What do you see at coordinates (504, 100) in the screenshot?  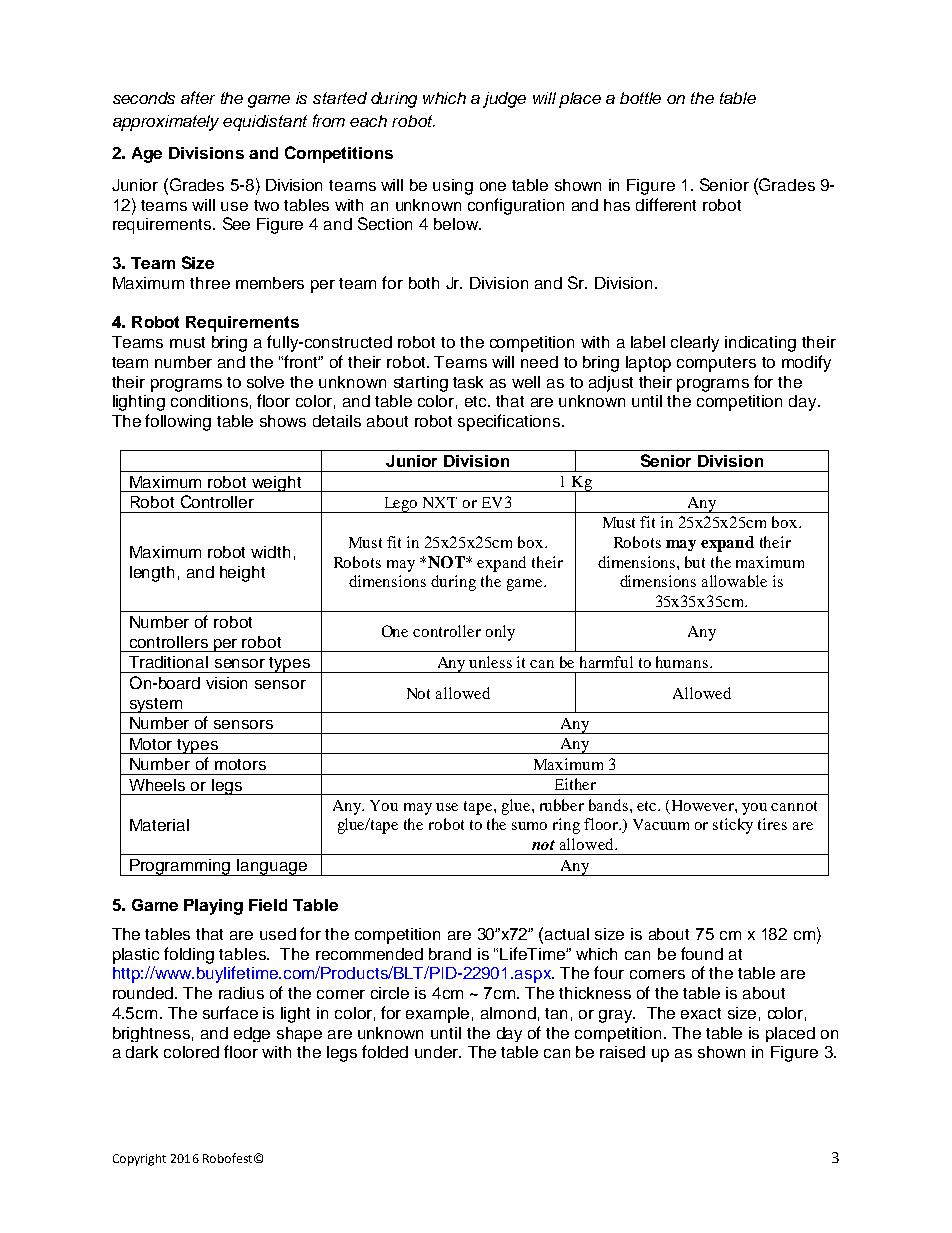 I see `judge` at bounding box center [504, 100].
